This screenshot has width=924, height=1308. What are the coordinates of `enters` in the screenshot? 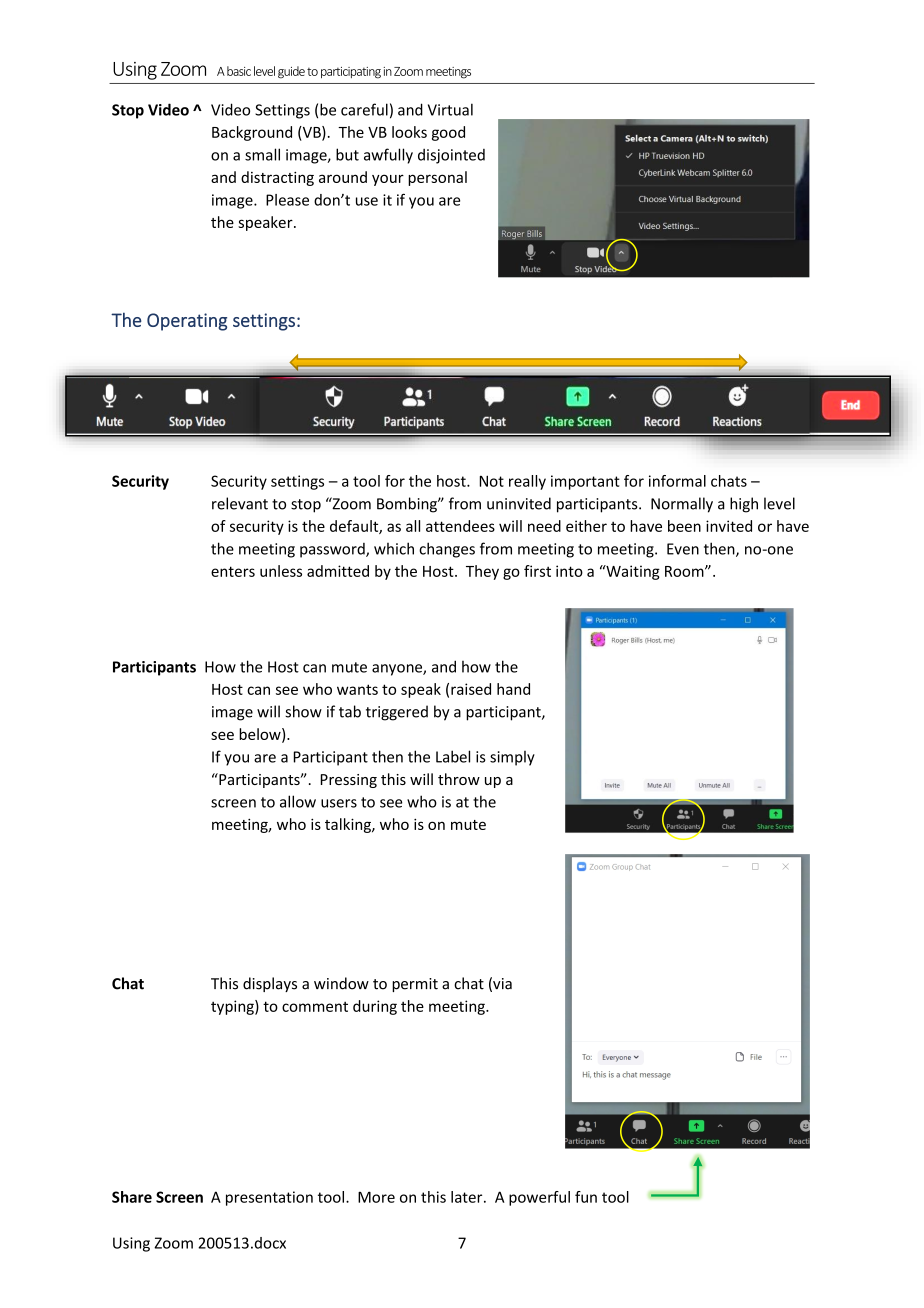 It's located at (233, 571).
